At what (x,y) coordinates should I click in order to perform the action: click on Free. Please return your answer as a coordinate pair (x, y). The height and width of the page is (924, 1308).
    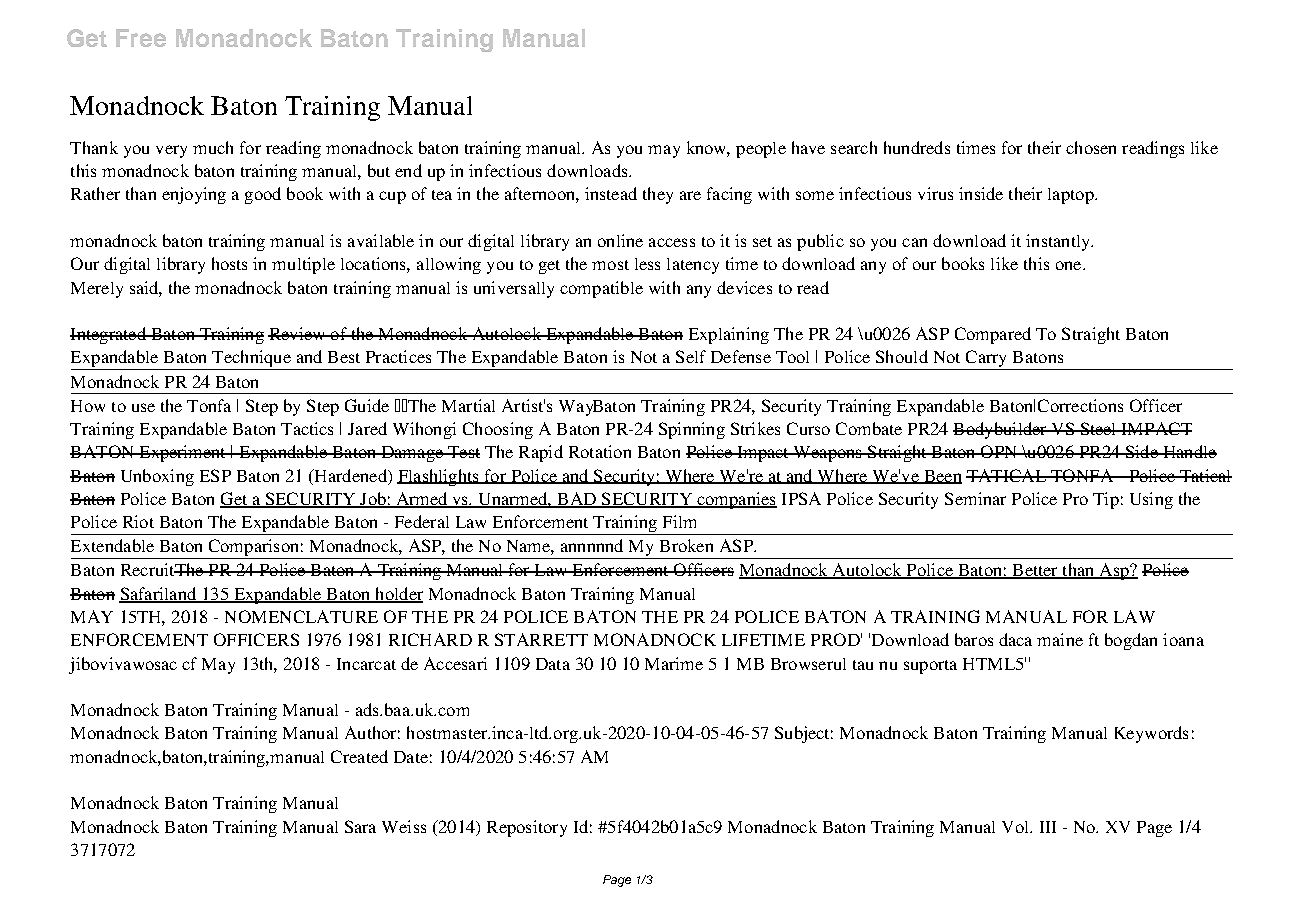
    Looking at the image, I should click on (141, 38).
